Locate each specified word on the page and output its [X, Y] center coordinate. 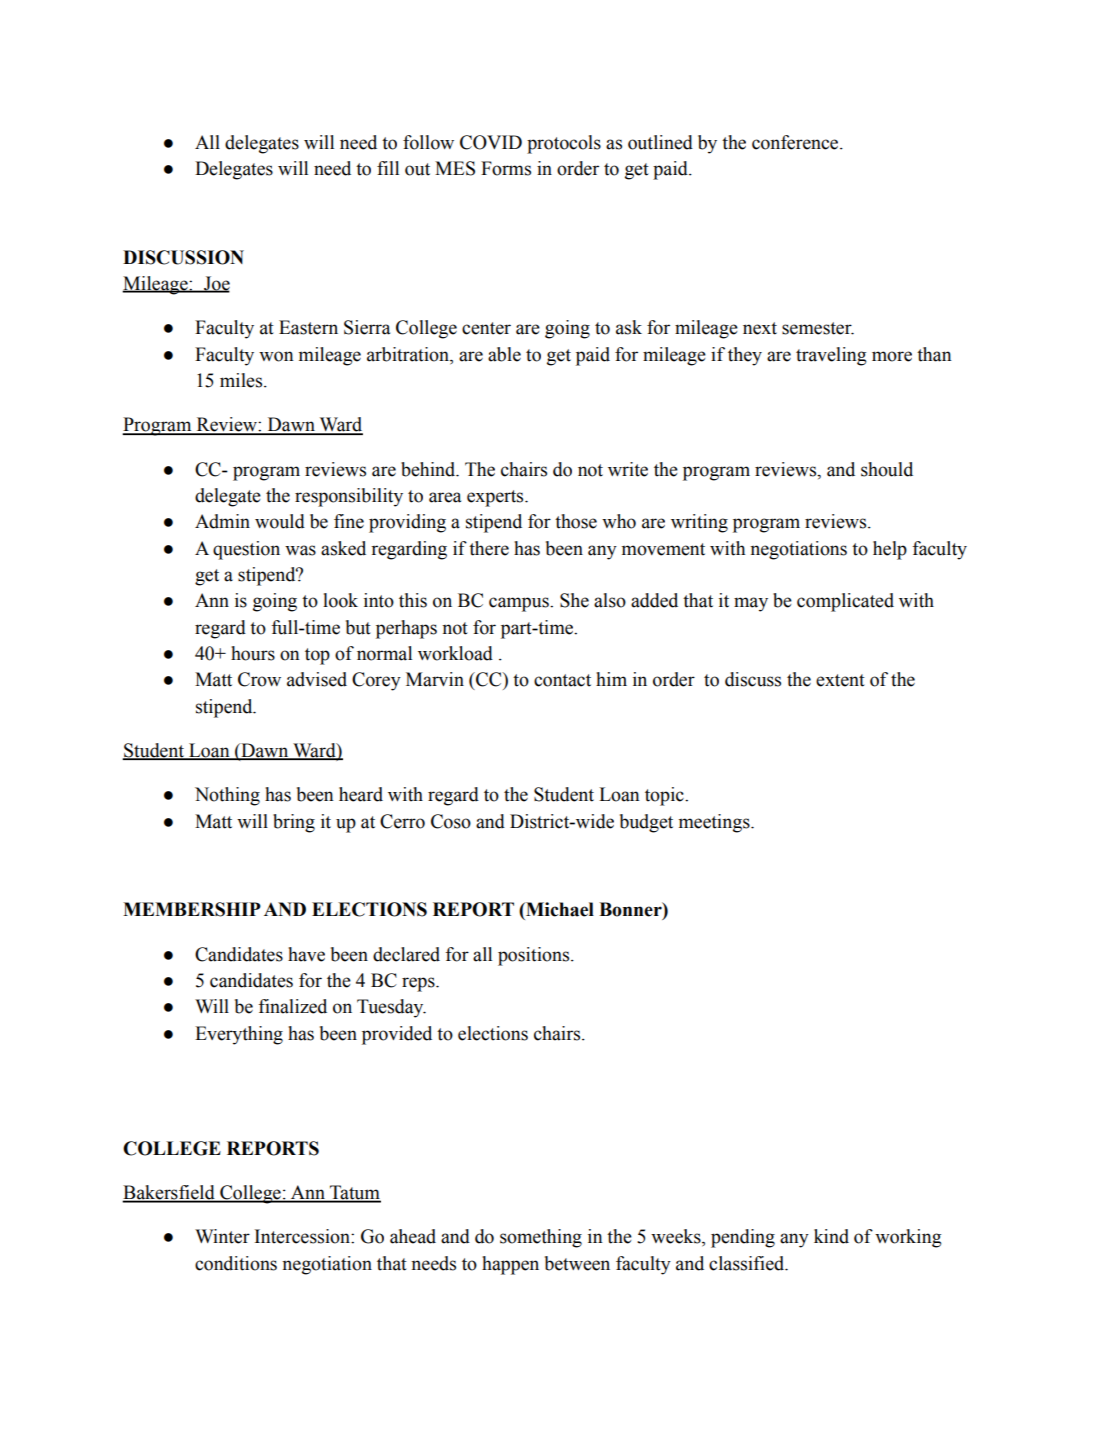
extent [840, 680]
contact [562, 680]
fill [388, 168]
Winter [222, 1236]
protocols [564, 144]
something [541, 1238]
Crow [259, 679]
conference [796, 142]
